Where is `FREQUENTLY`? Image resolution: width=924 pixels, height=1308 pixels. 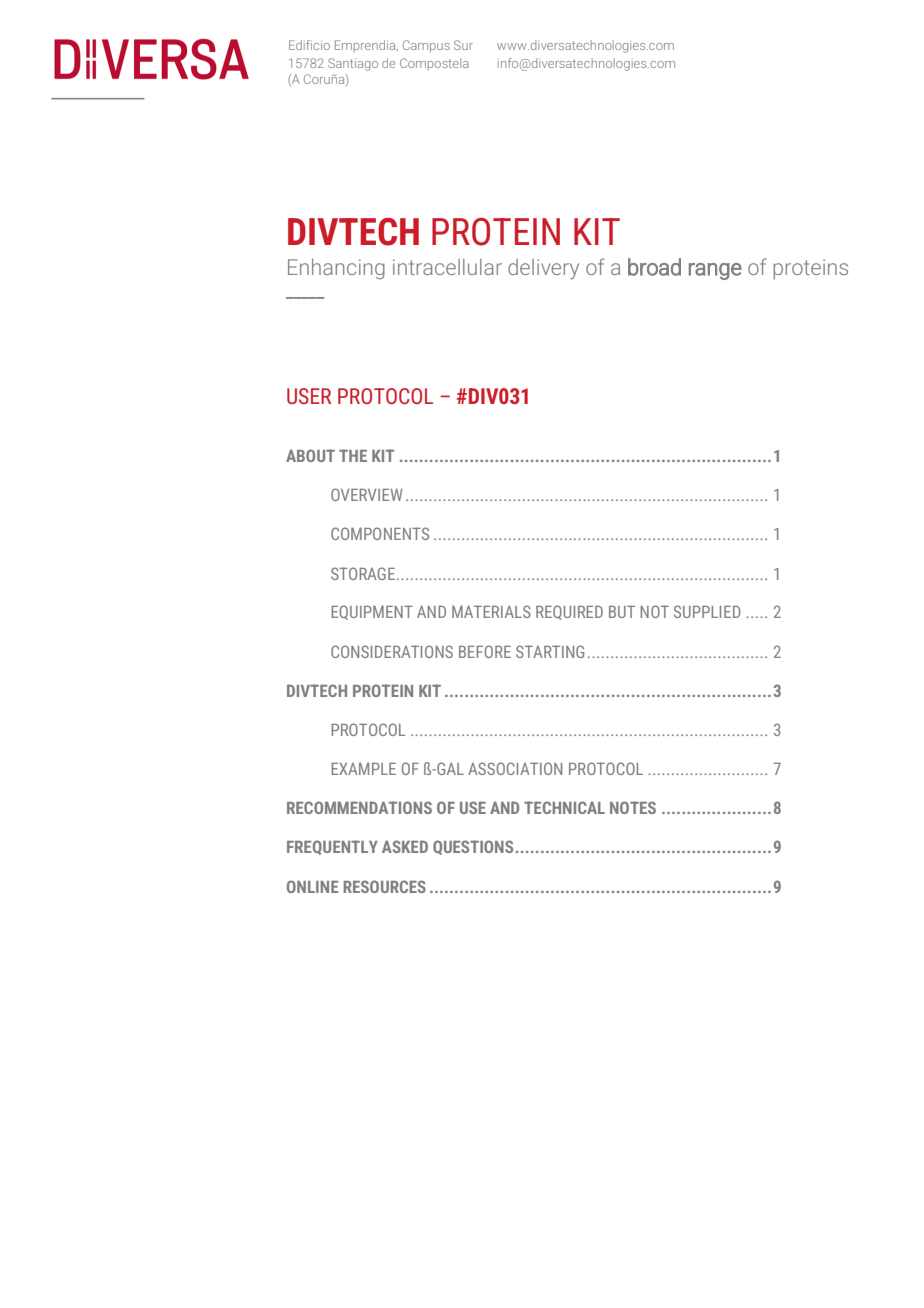
FREQUENTLY is located at coordinates (332, 847).
